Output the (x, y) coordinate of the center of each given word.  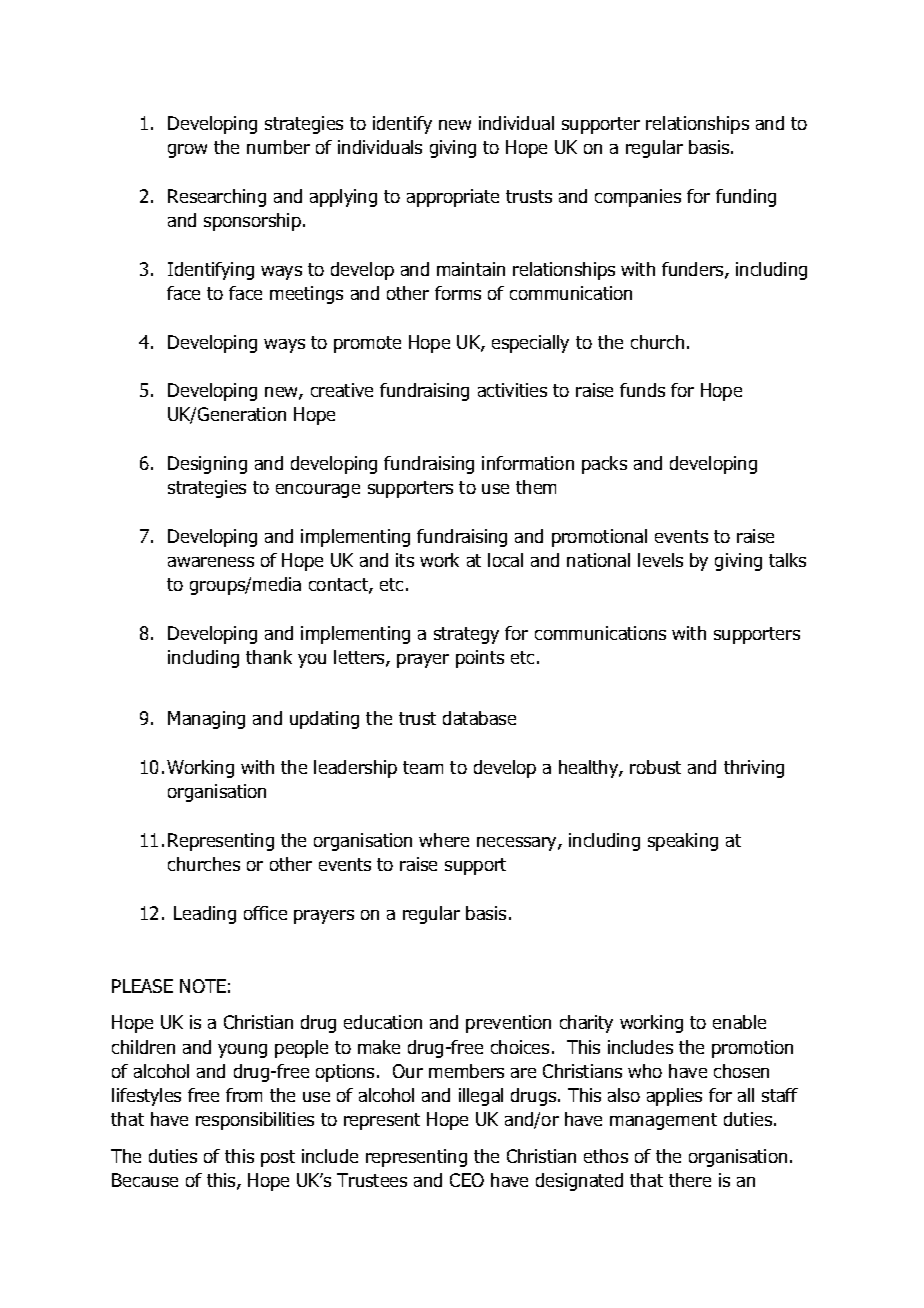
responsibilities (255, 1121)
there (690, 1180)
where (444, 840)
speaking (683, 842)
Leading (205, 915)
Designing (207, 465)
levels (660, 560)
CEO (467, 1180)
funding (746, 198)
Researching (217, 198)
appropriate (453, 198)
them (536, 487)
